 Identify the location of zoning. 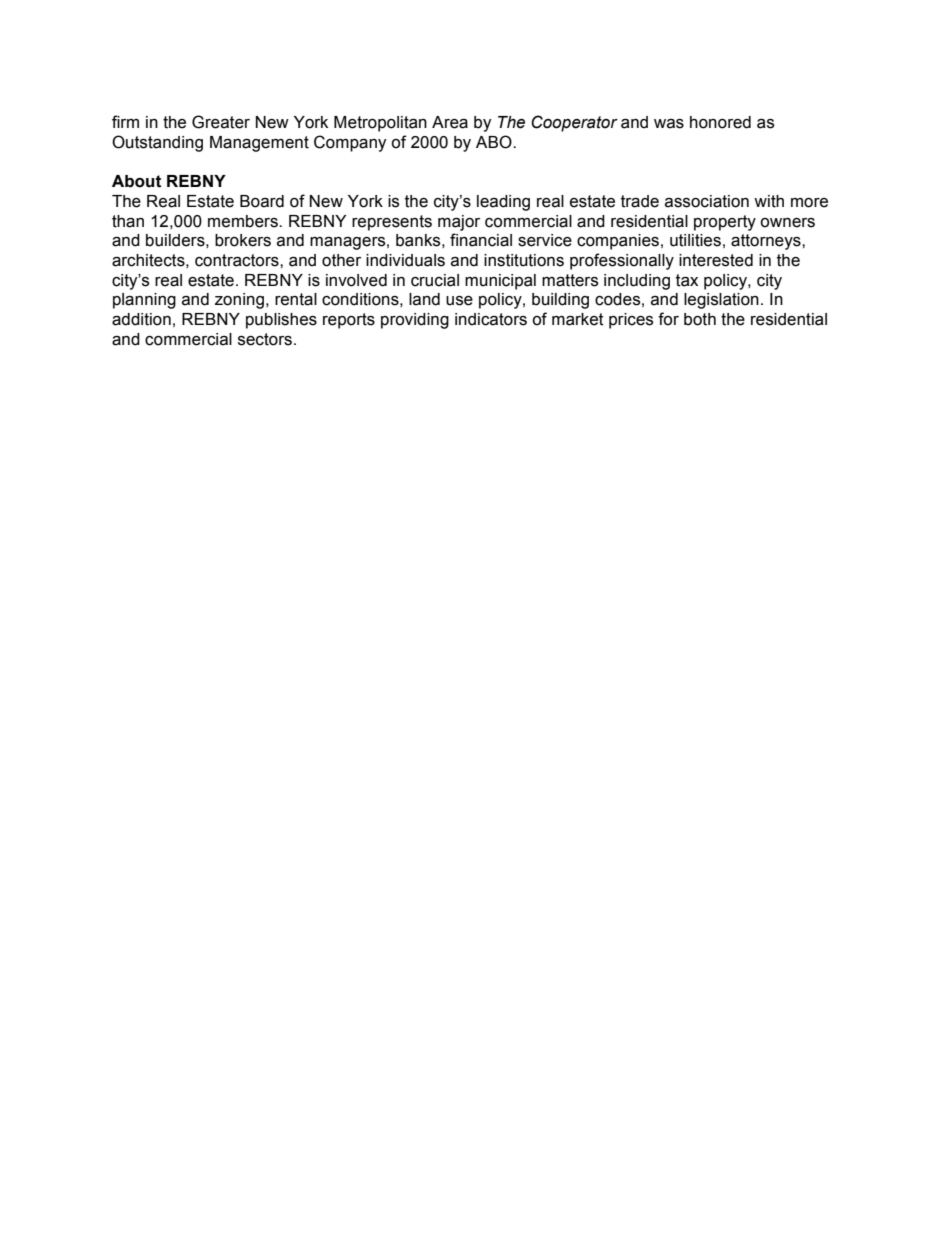
(239, 301).
